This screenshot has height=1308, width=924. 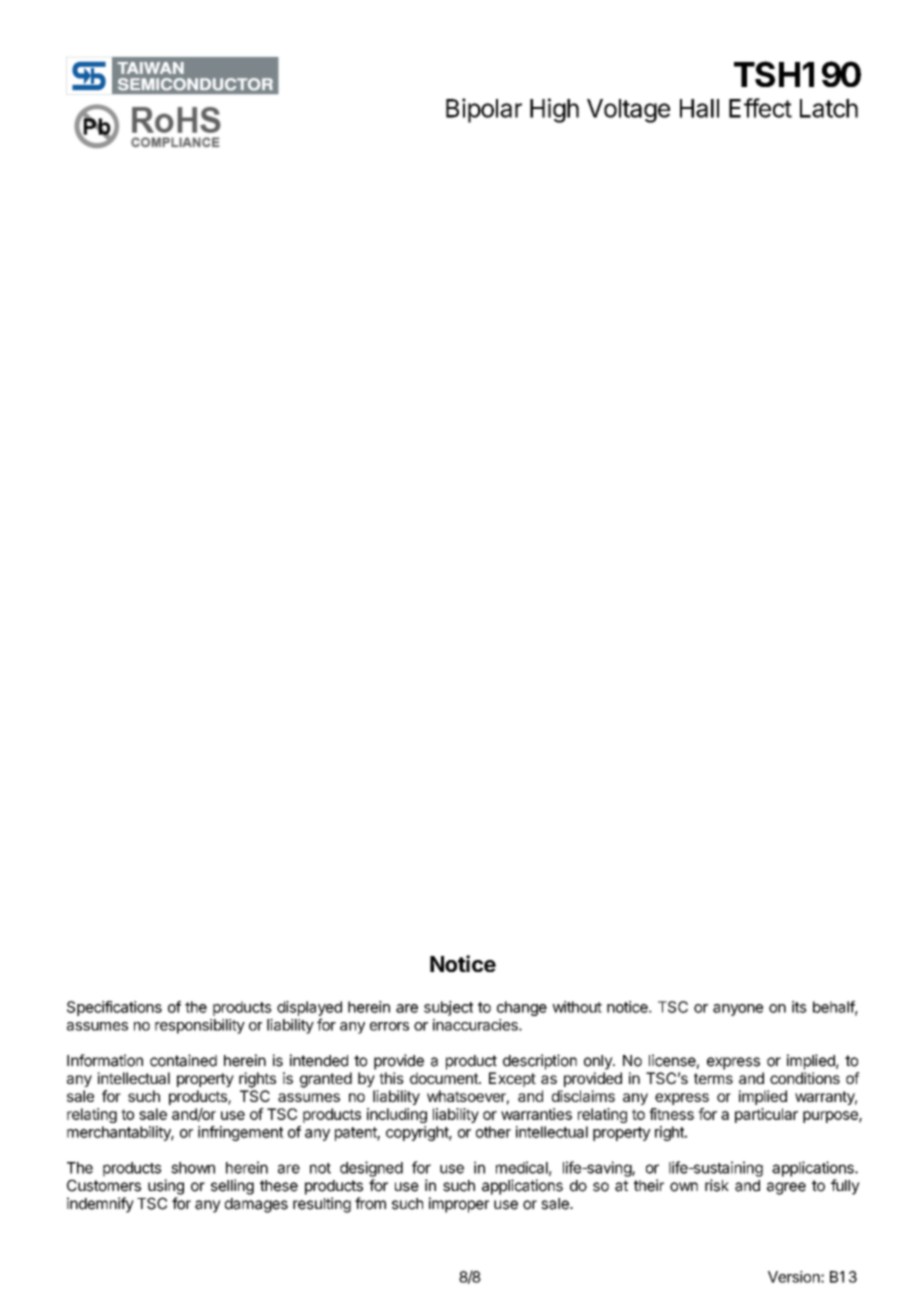 What do you see at coordinates (760, 108) in the screenshot?
I see `Effect` at bounding box center [760, 108].
